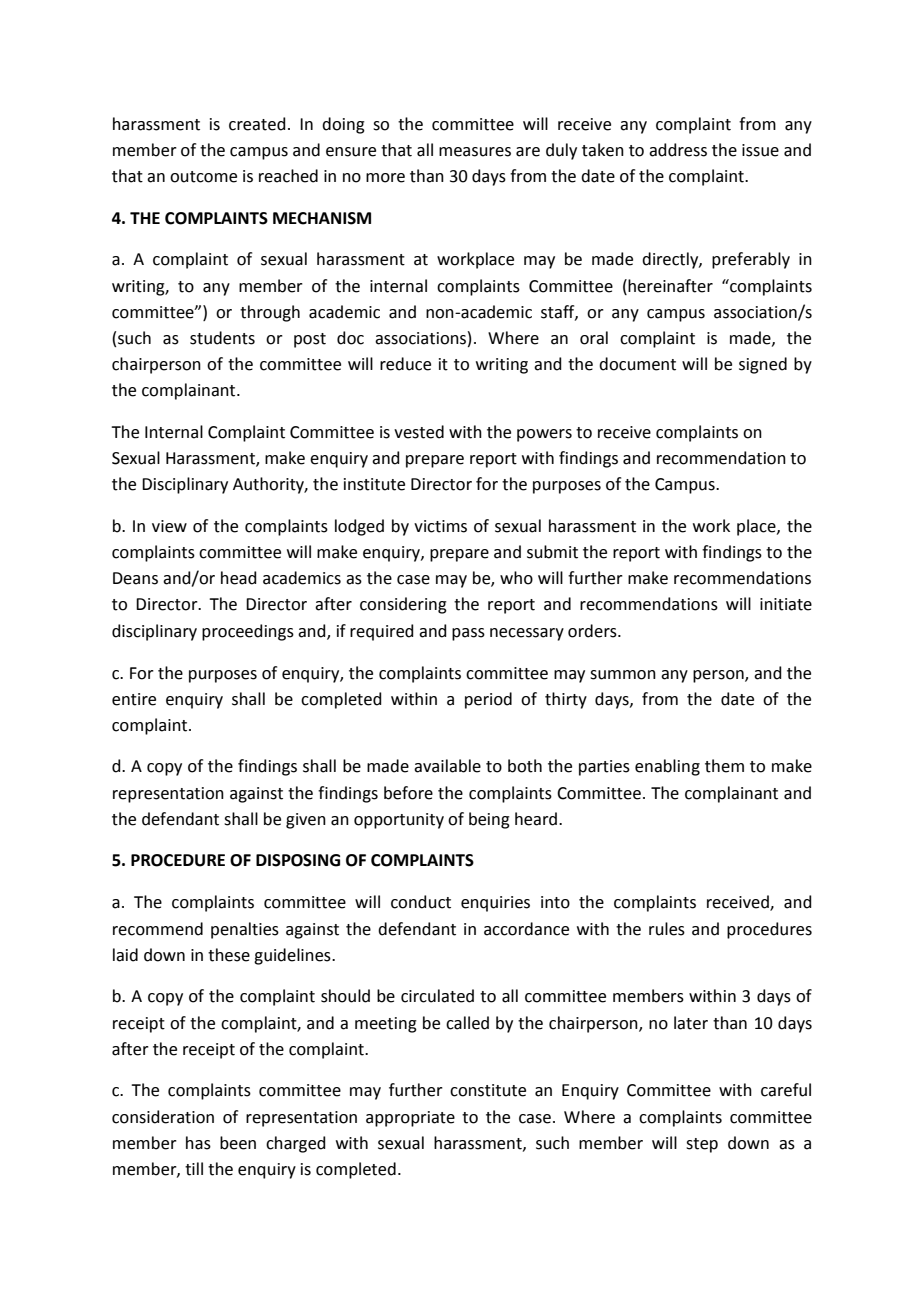 The image size is (924, 1308). I want to click on appropriate, so click(410, 1119).
